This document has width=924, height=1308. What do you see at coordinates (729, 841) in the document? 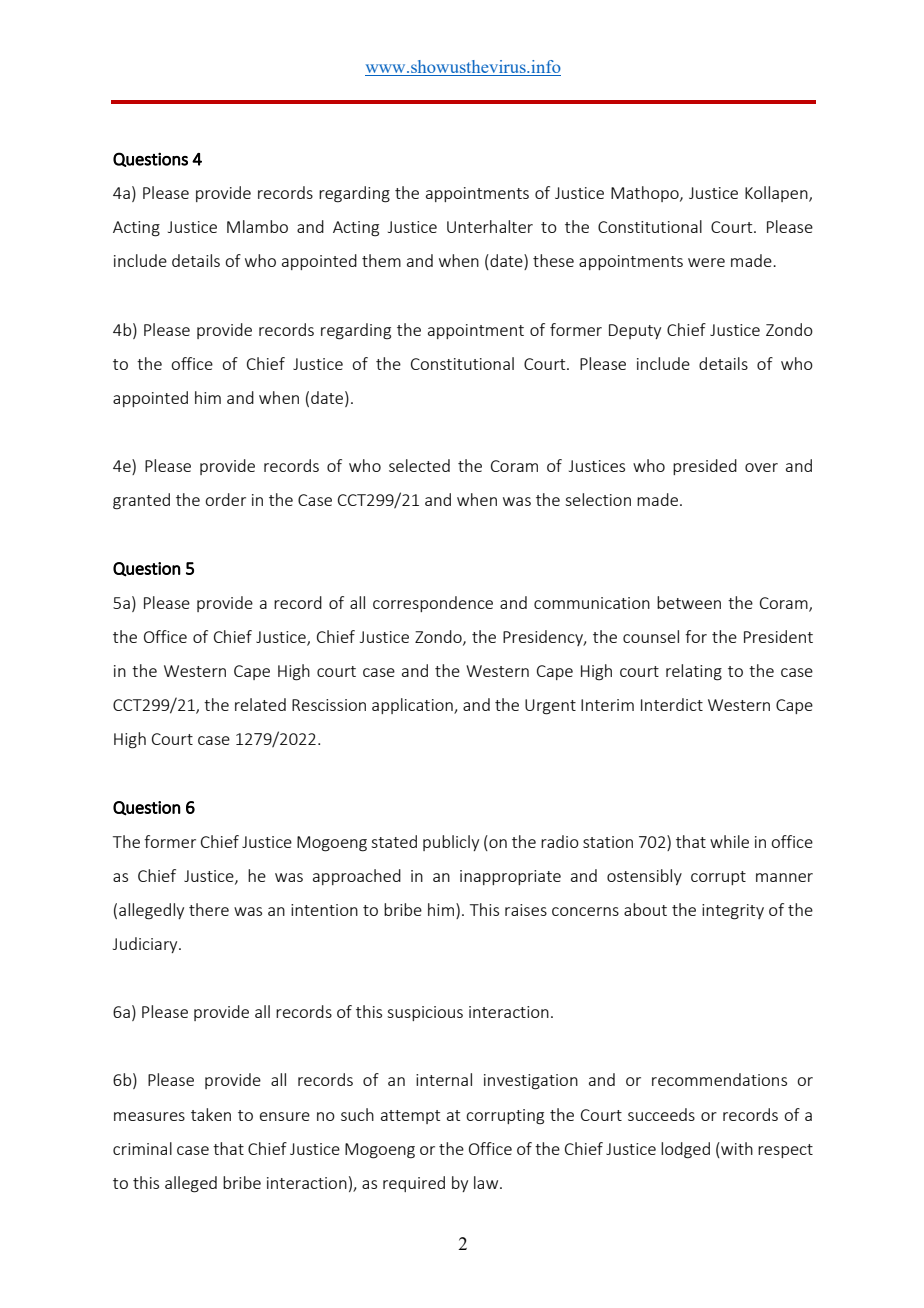
I see `while` at bounding box center [729, 841].
